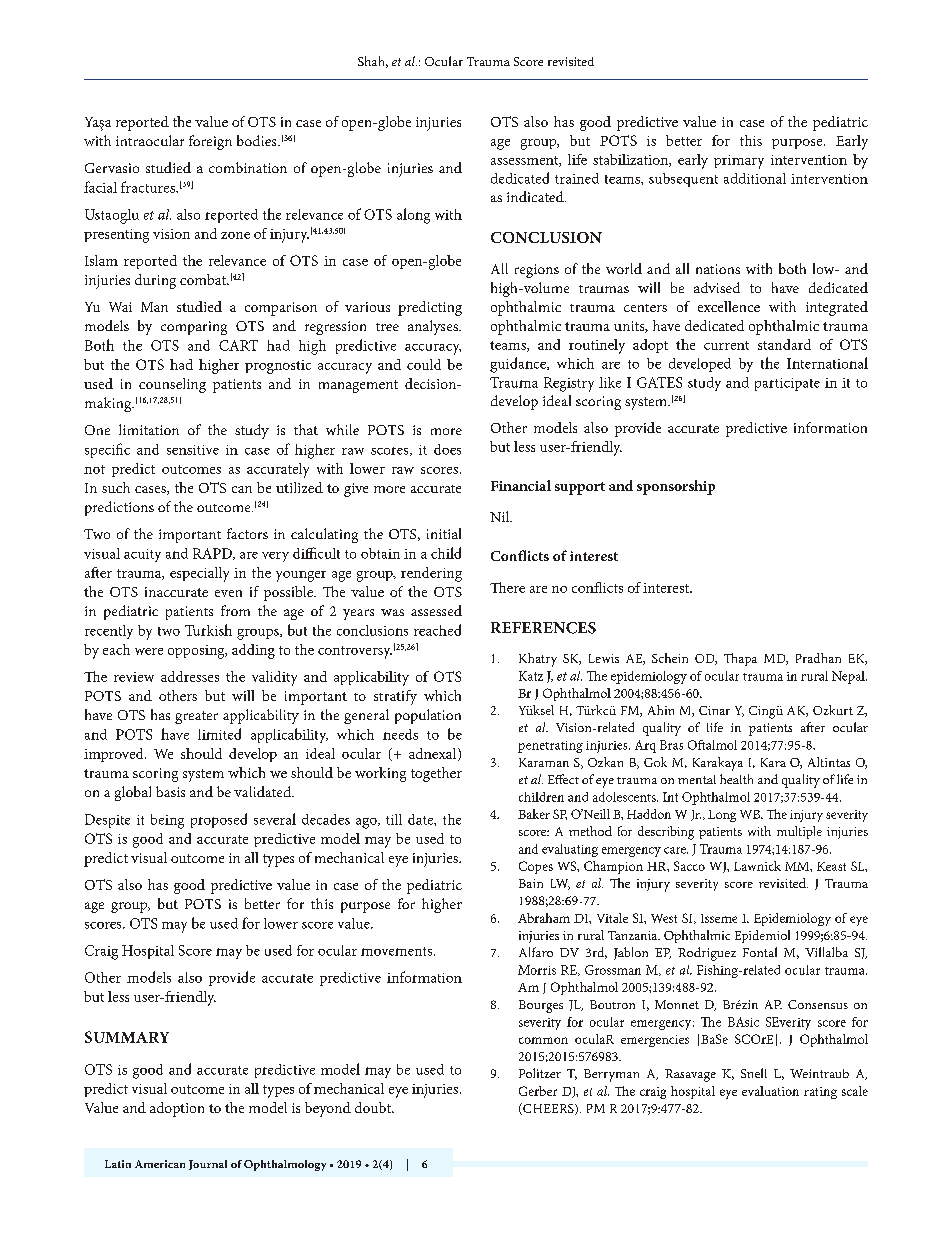  What do you see at coordinates (167, 821) in the screenshot?
I see `being` at bounding box center [167, 821].
